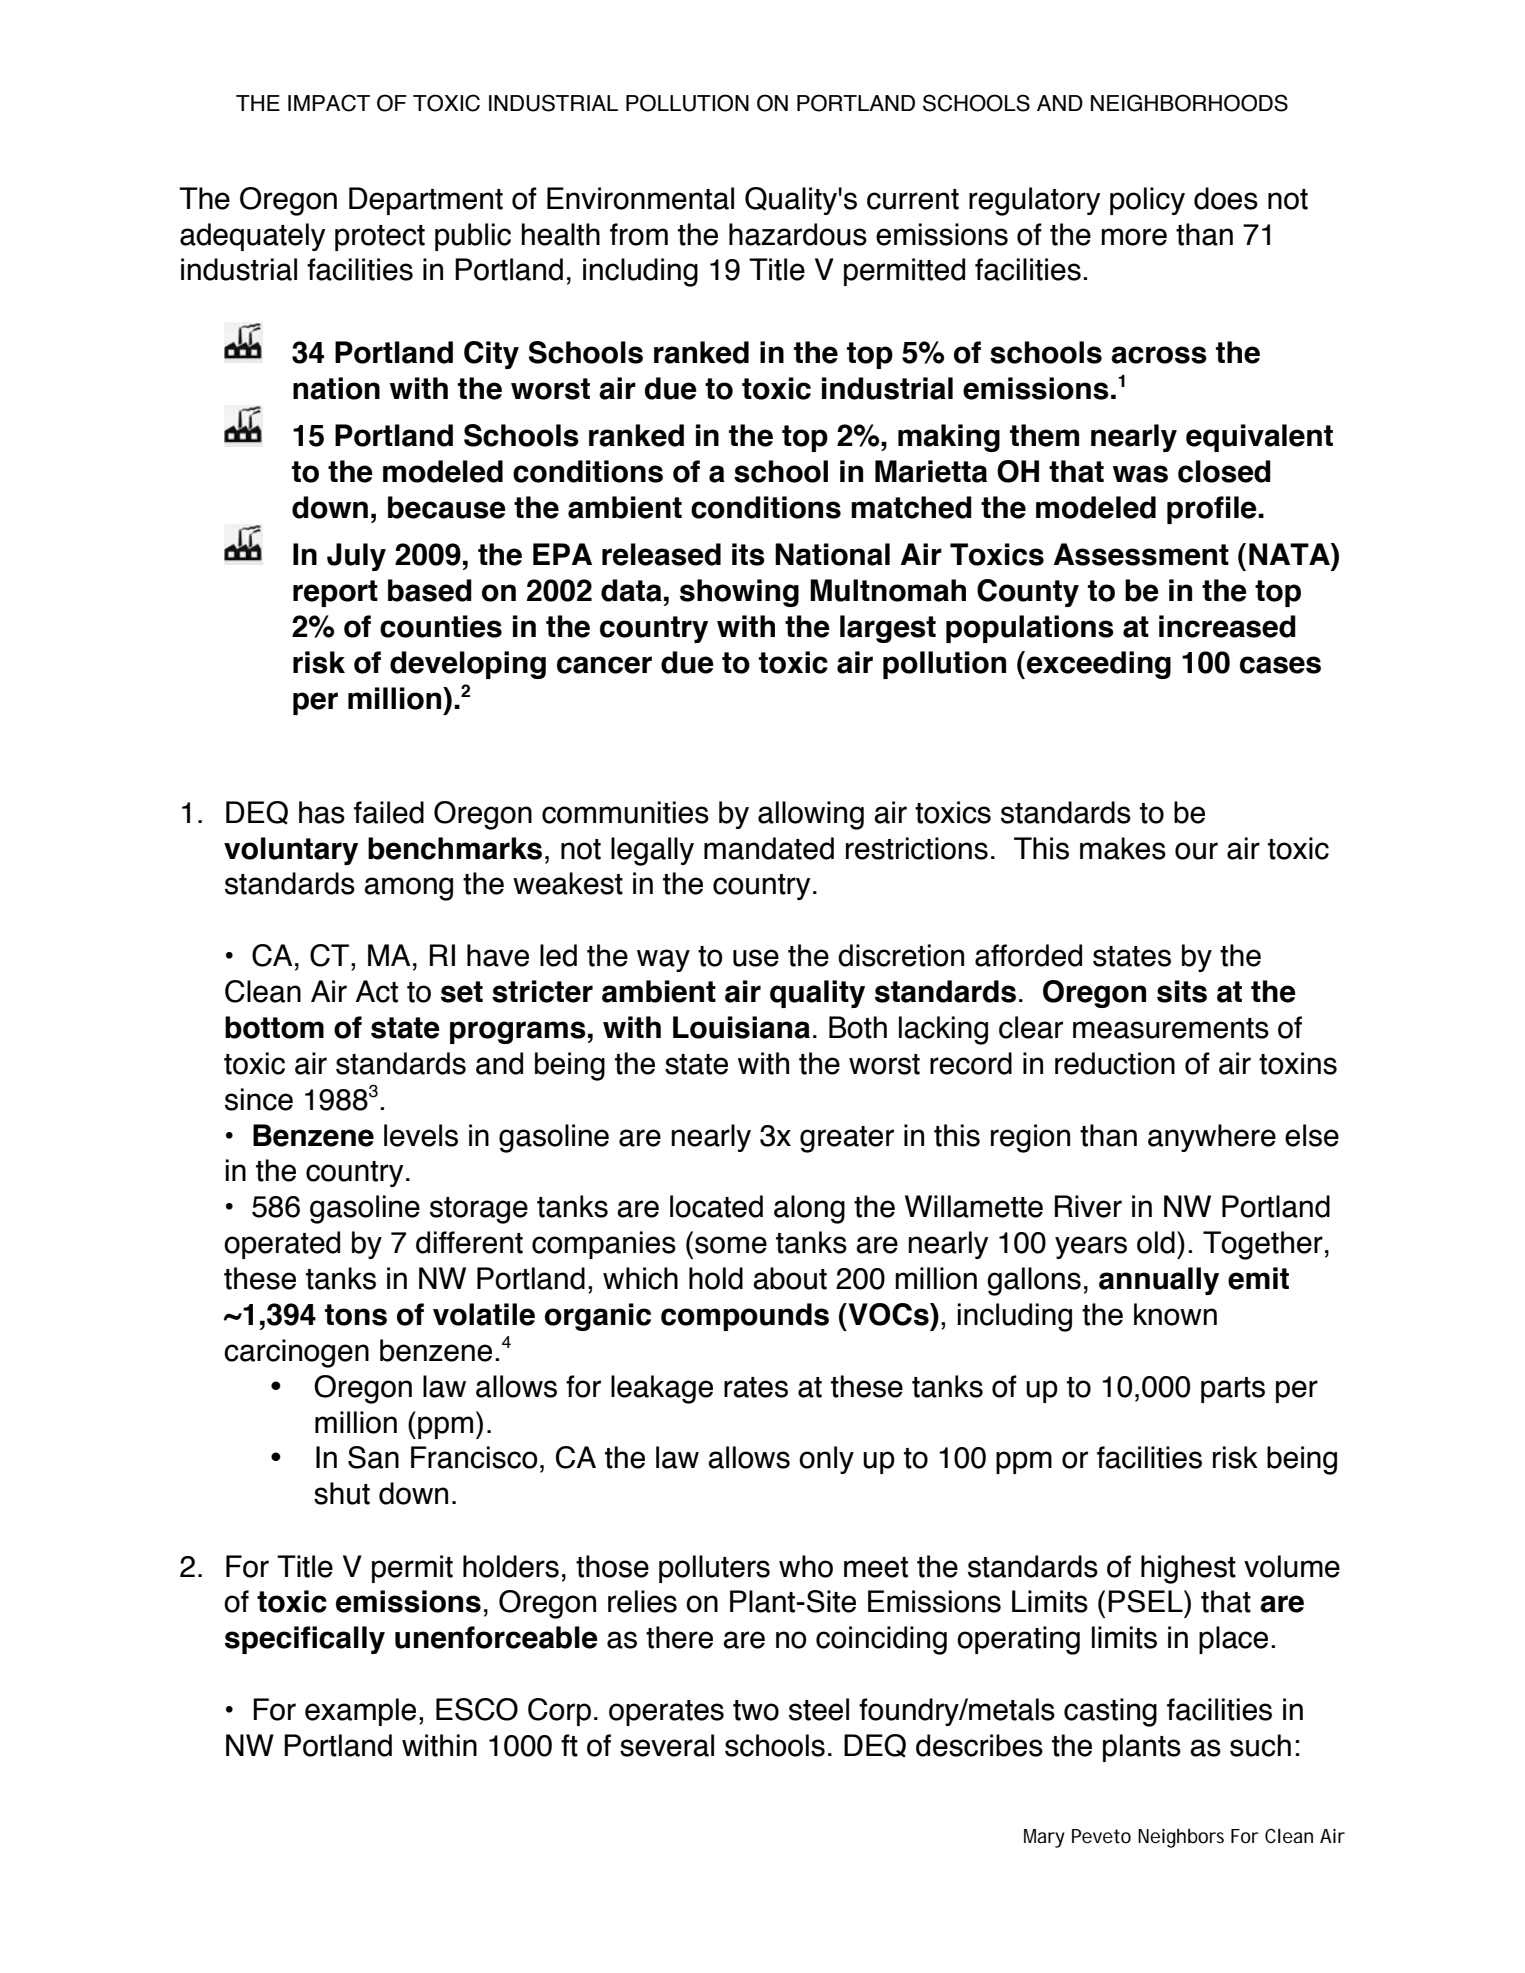  Describe the element at coordinates (468, 665) in the screenshot. I see `developing` at that location.
